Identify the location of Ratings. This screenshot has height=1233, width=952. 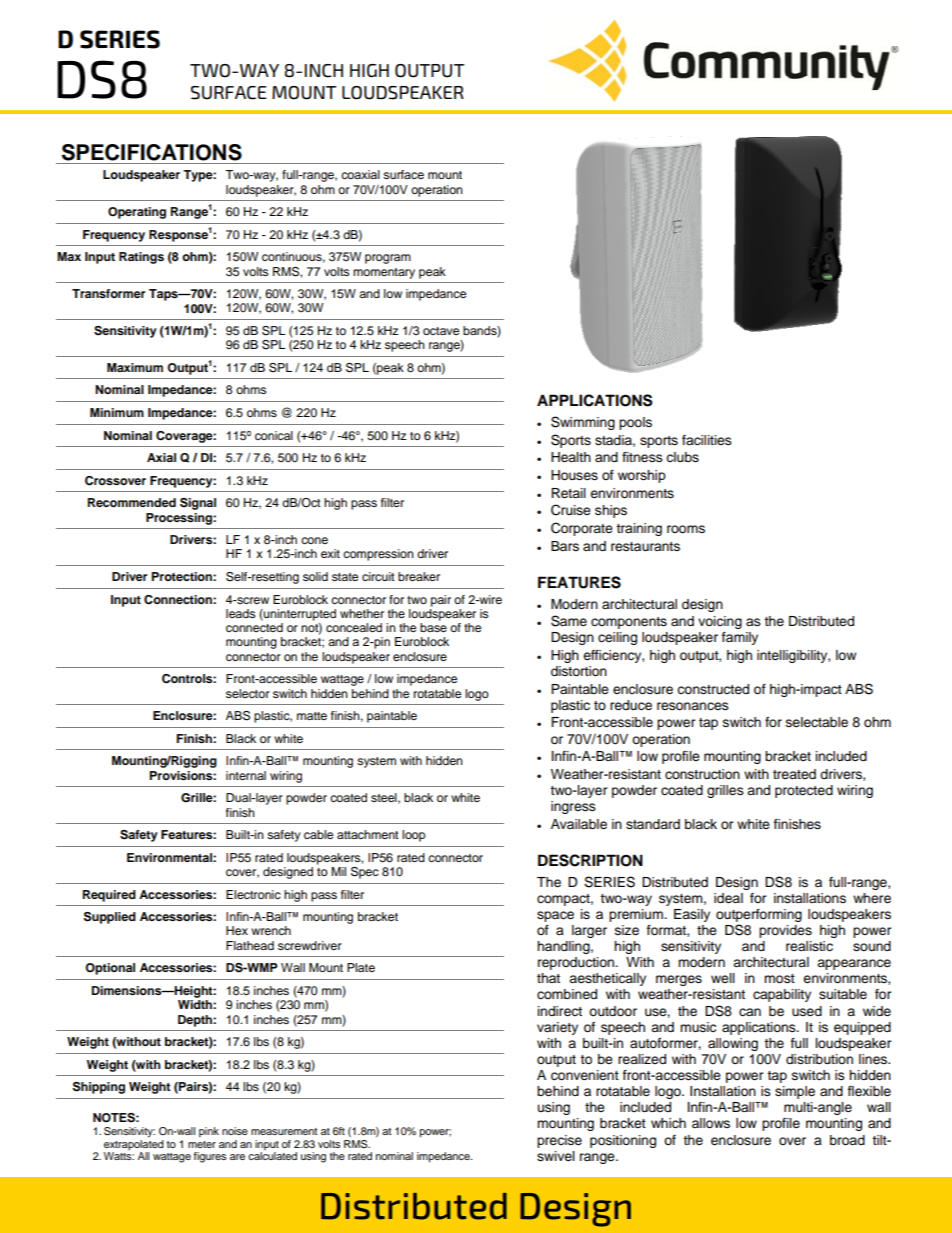
(141, 258).
